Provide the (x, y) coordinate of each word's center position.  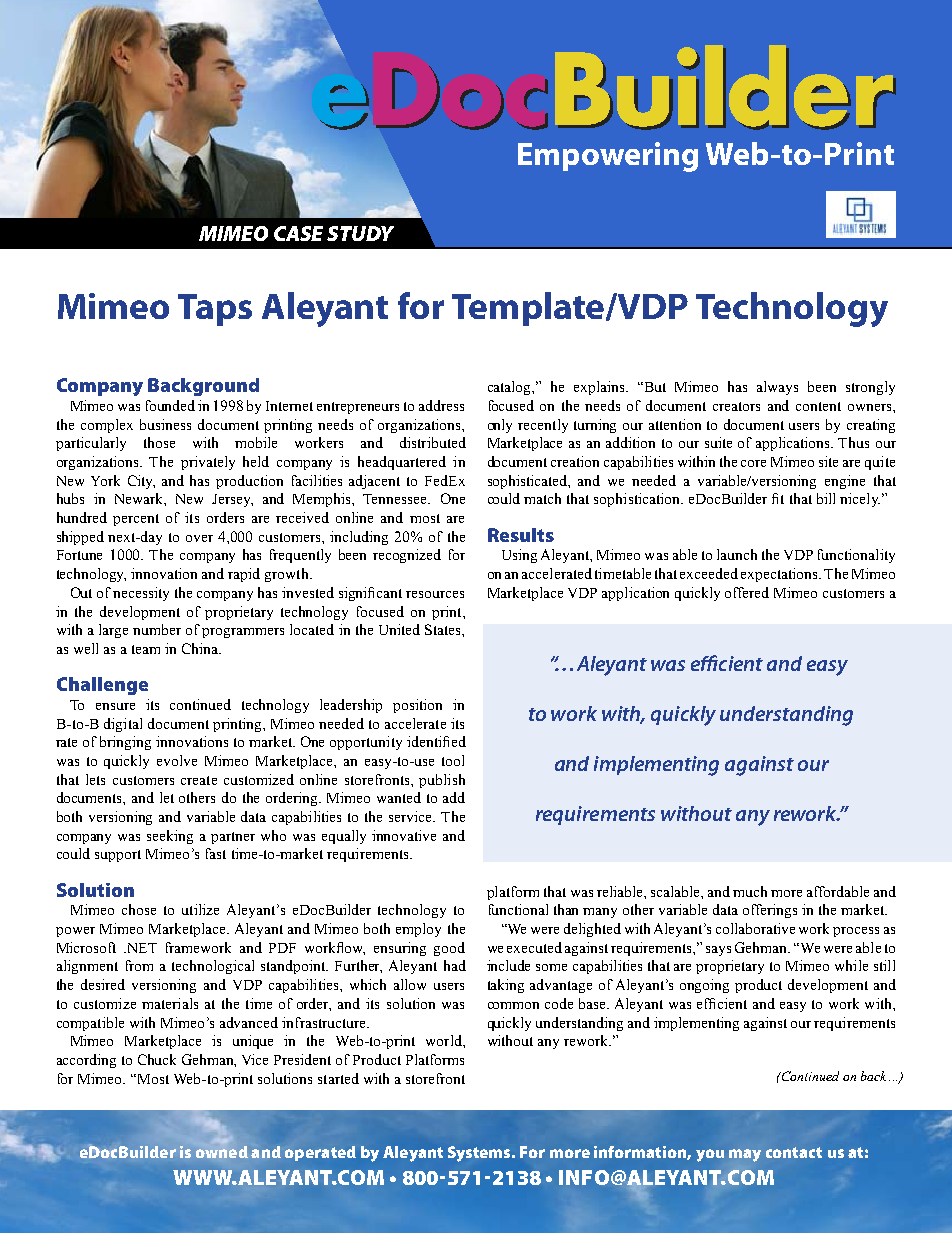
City (141, 482)
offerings (770, 911)
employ (418, 930)
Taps (215, 310)
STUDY (360, 233)
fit (778, 498)
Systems (480, 1154)
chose (139, 909)
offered (747, 592)
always (777, 388)
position (417, 706)
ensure (115, 706)
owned (222, 1152)
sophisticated (529, 482)
